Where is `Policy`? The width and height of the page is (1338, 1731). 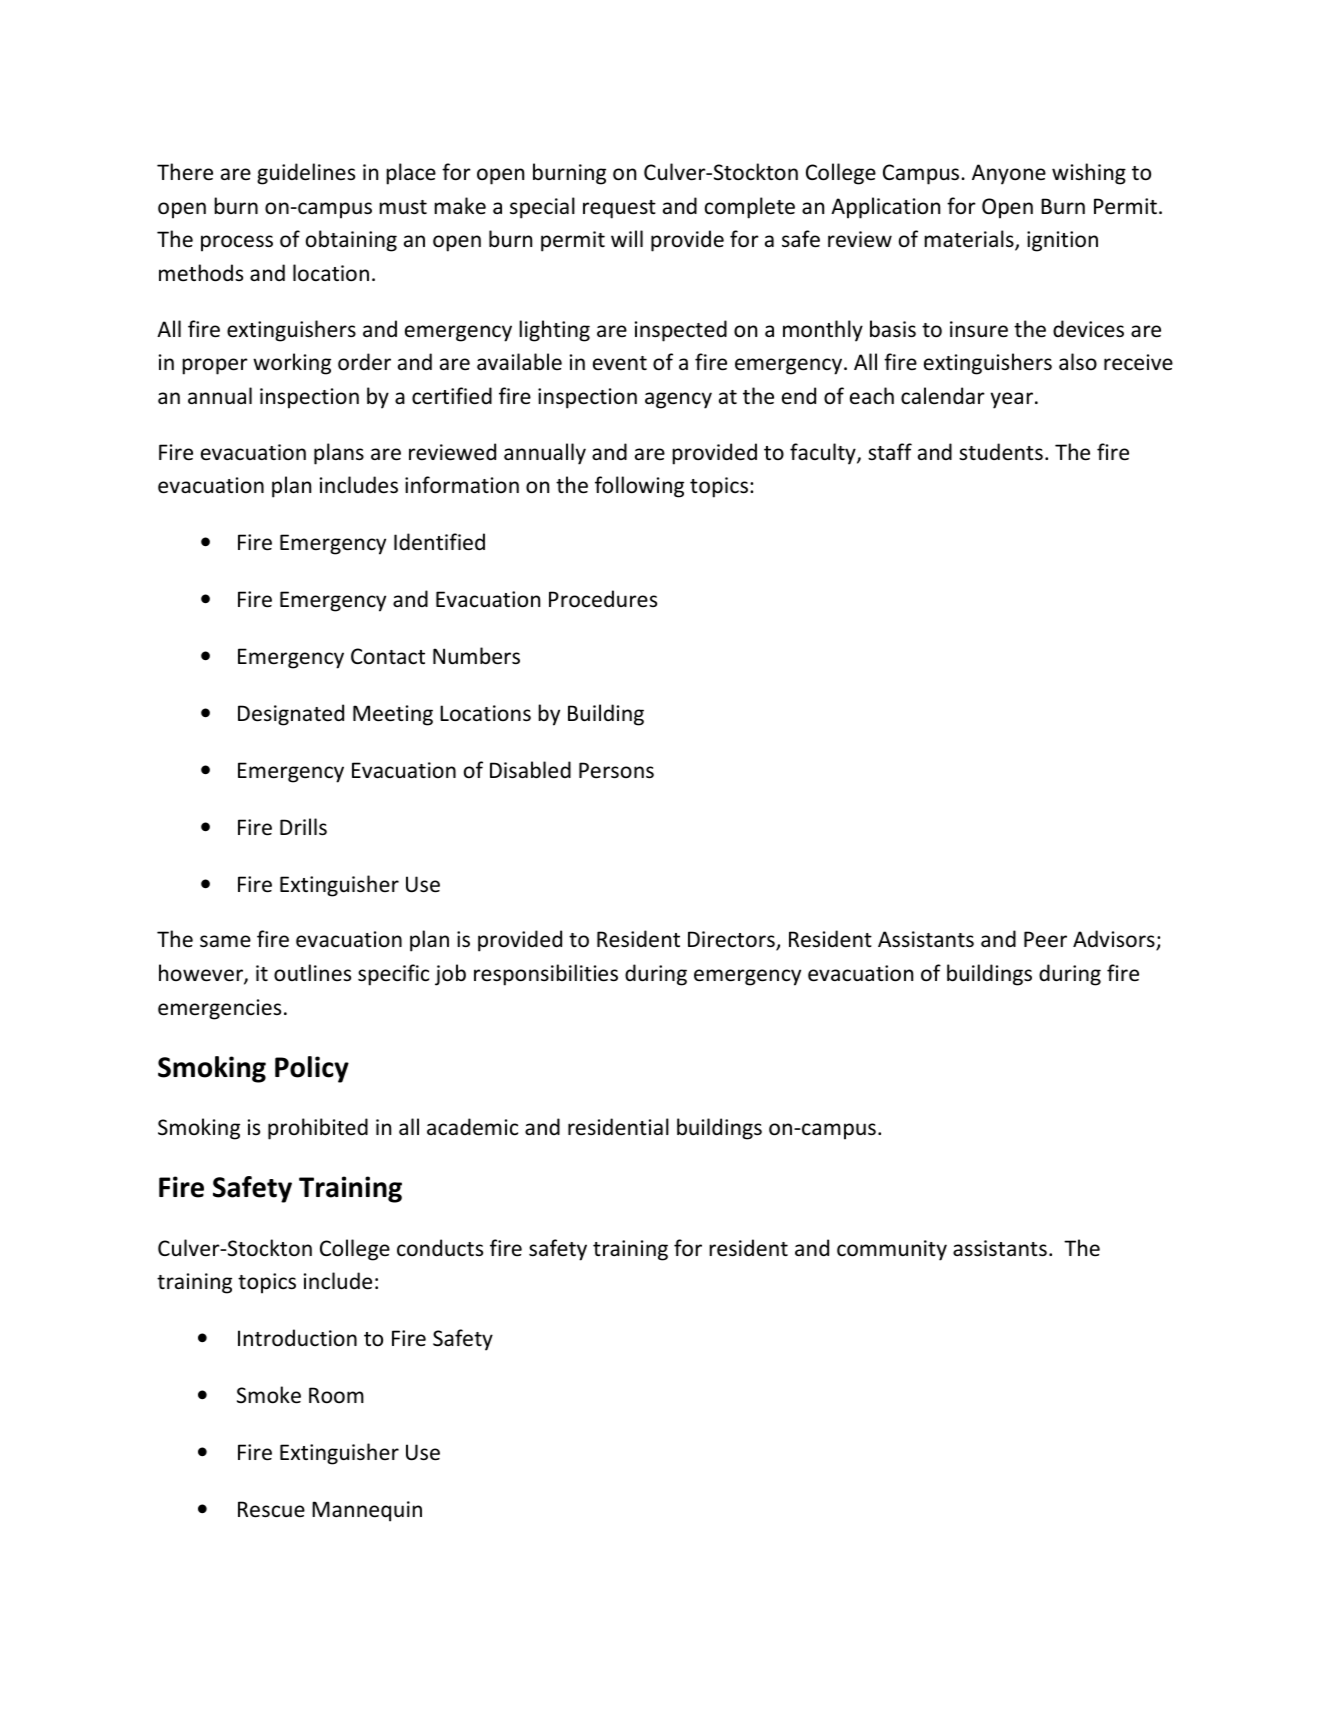
Policy is located at coordinates (312, 1069).
